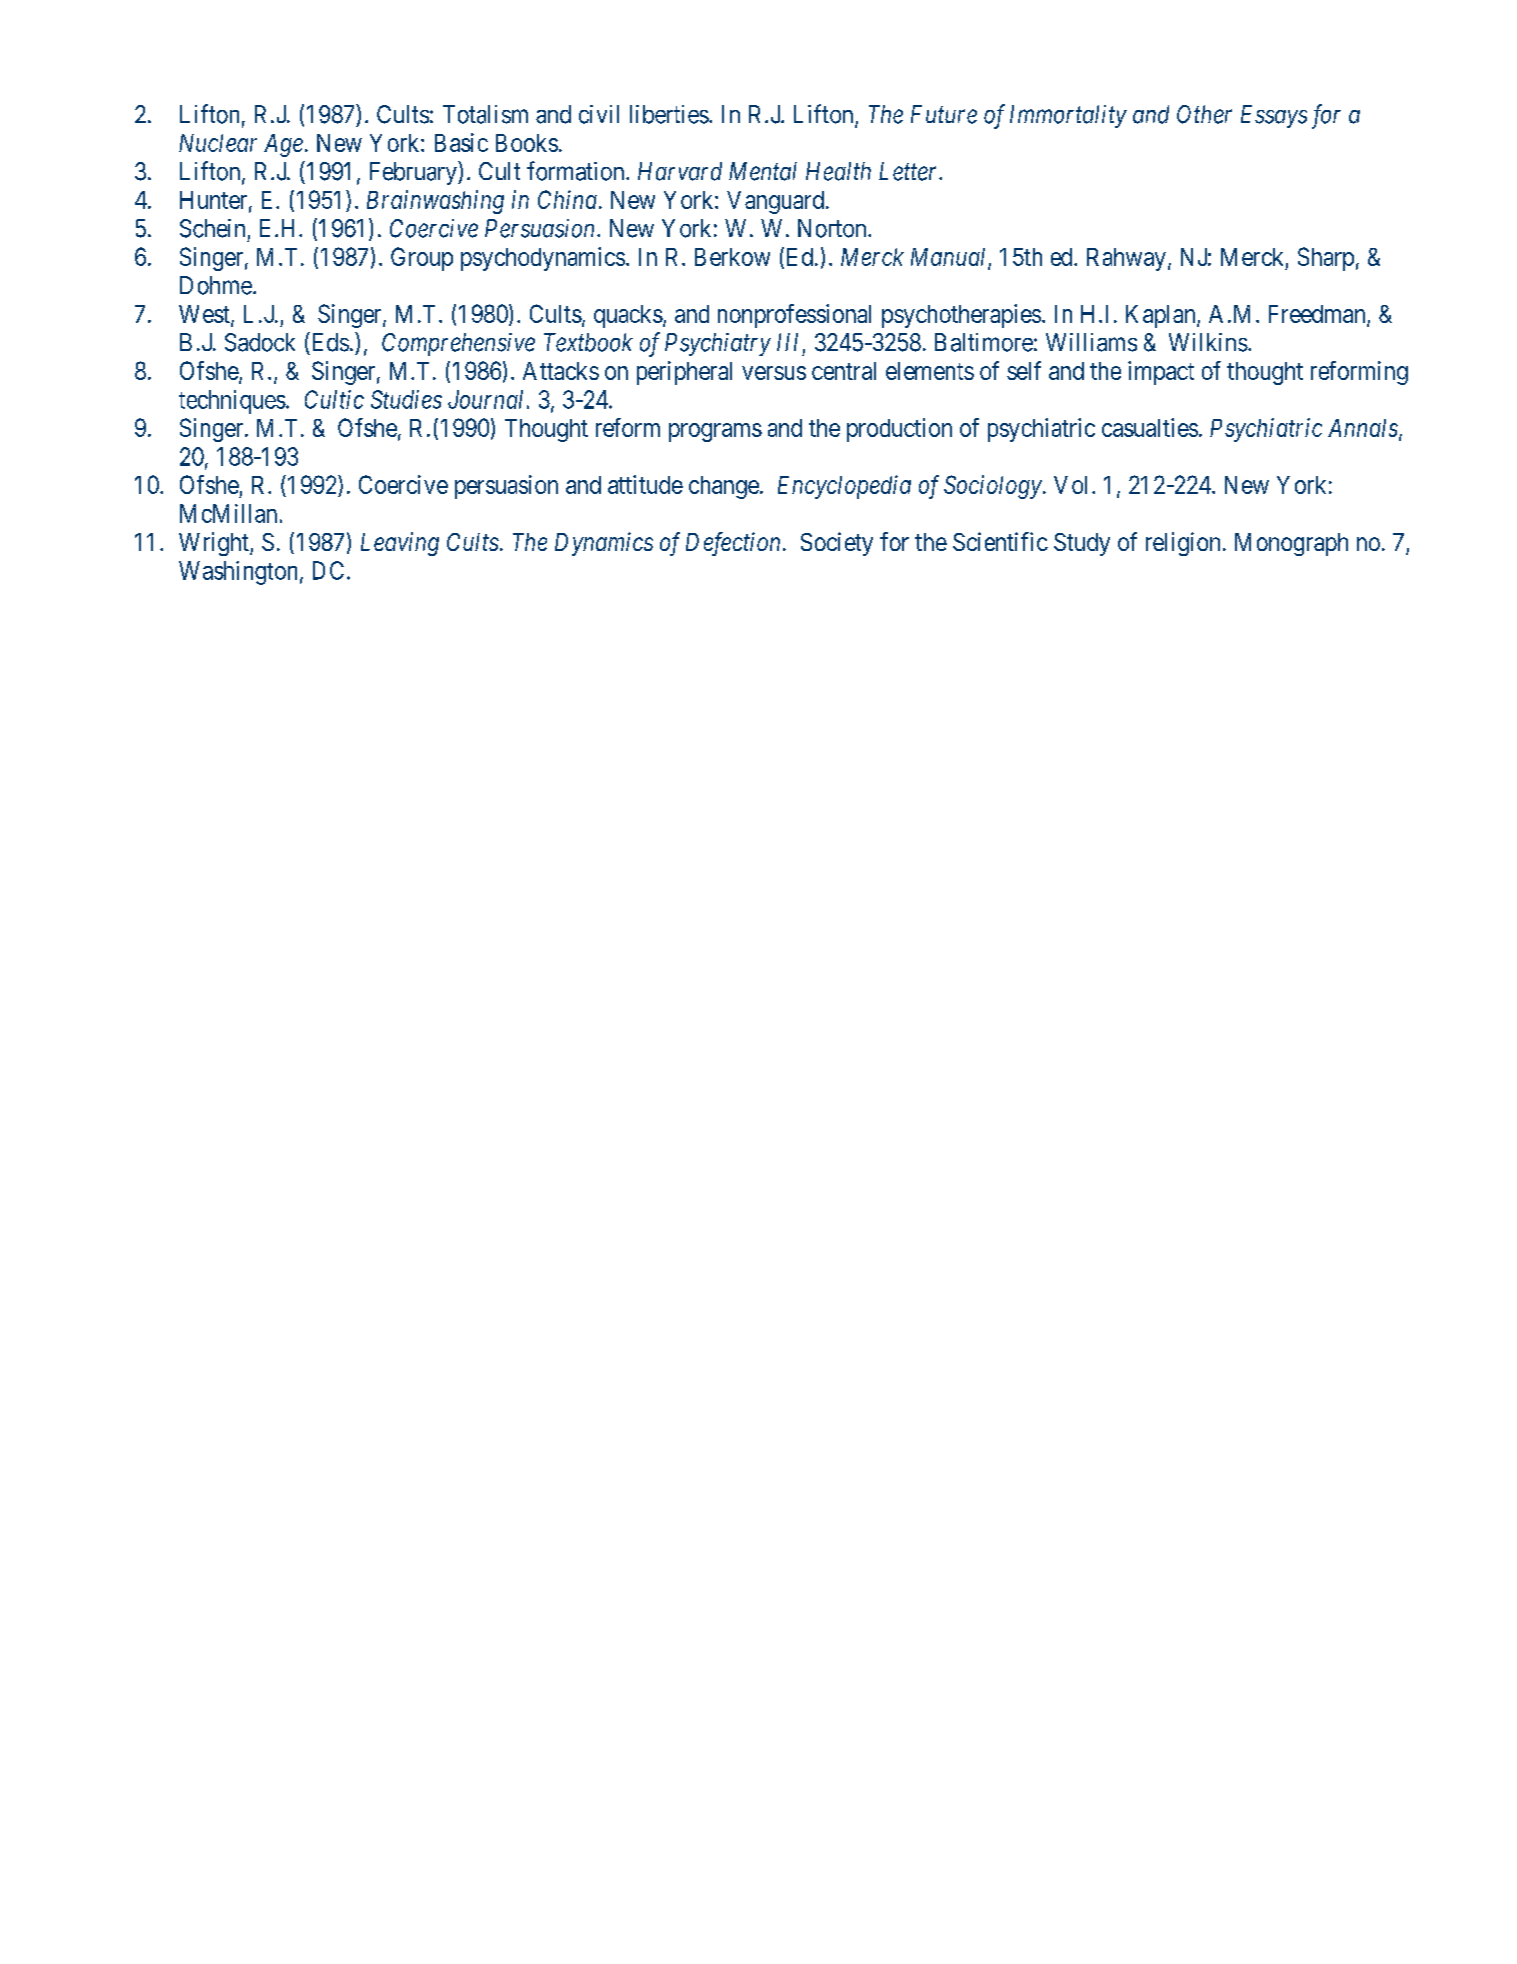  I want to click on liberties, so click(669, 114).
